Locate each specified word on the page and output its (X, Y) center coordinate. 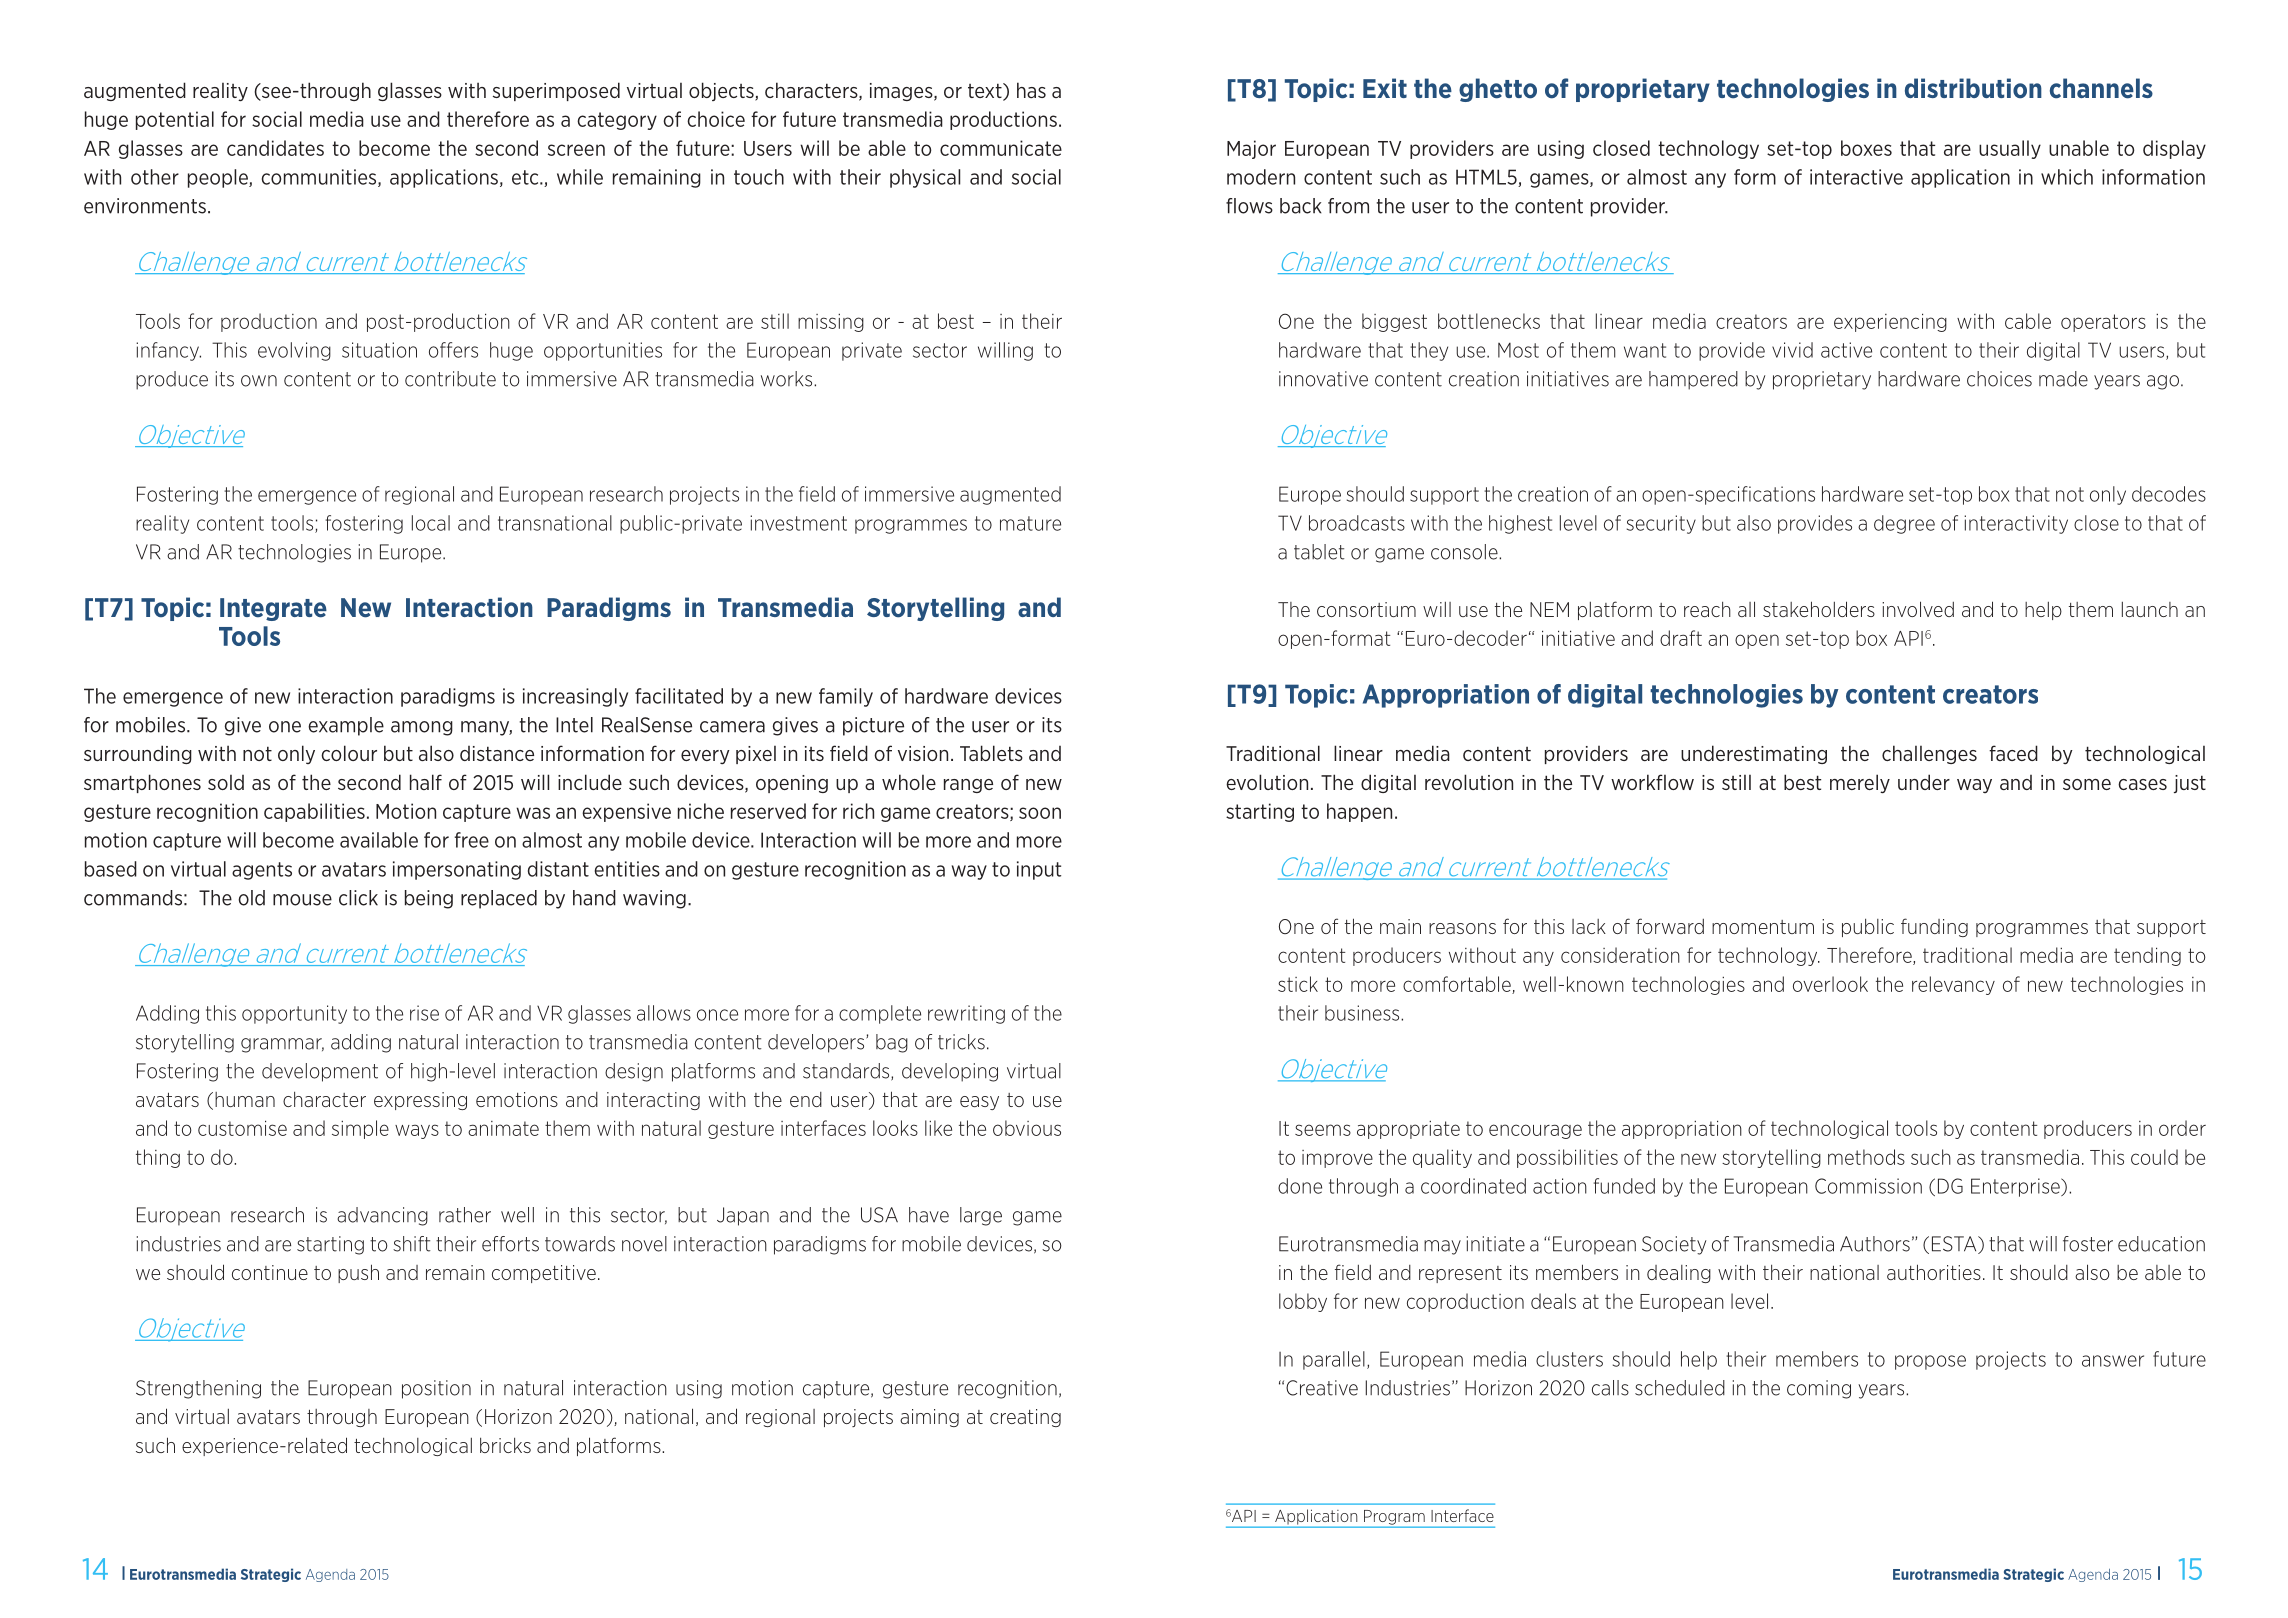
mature (1030, 523)
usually (2010, 149)
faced (2013, 753)
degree (1904, 524)
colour (349, 753)
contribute (450, 379)
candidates (275, 148)
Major (1251, 149)
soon (1040, 813)
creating (1025, 1418)
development (320, 1072)
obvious (1027, 1128)
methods (1866, 1157)
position (436, 1389)
